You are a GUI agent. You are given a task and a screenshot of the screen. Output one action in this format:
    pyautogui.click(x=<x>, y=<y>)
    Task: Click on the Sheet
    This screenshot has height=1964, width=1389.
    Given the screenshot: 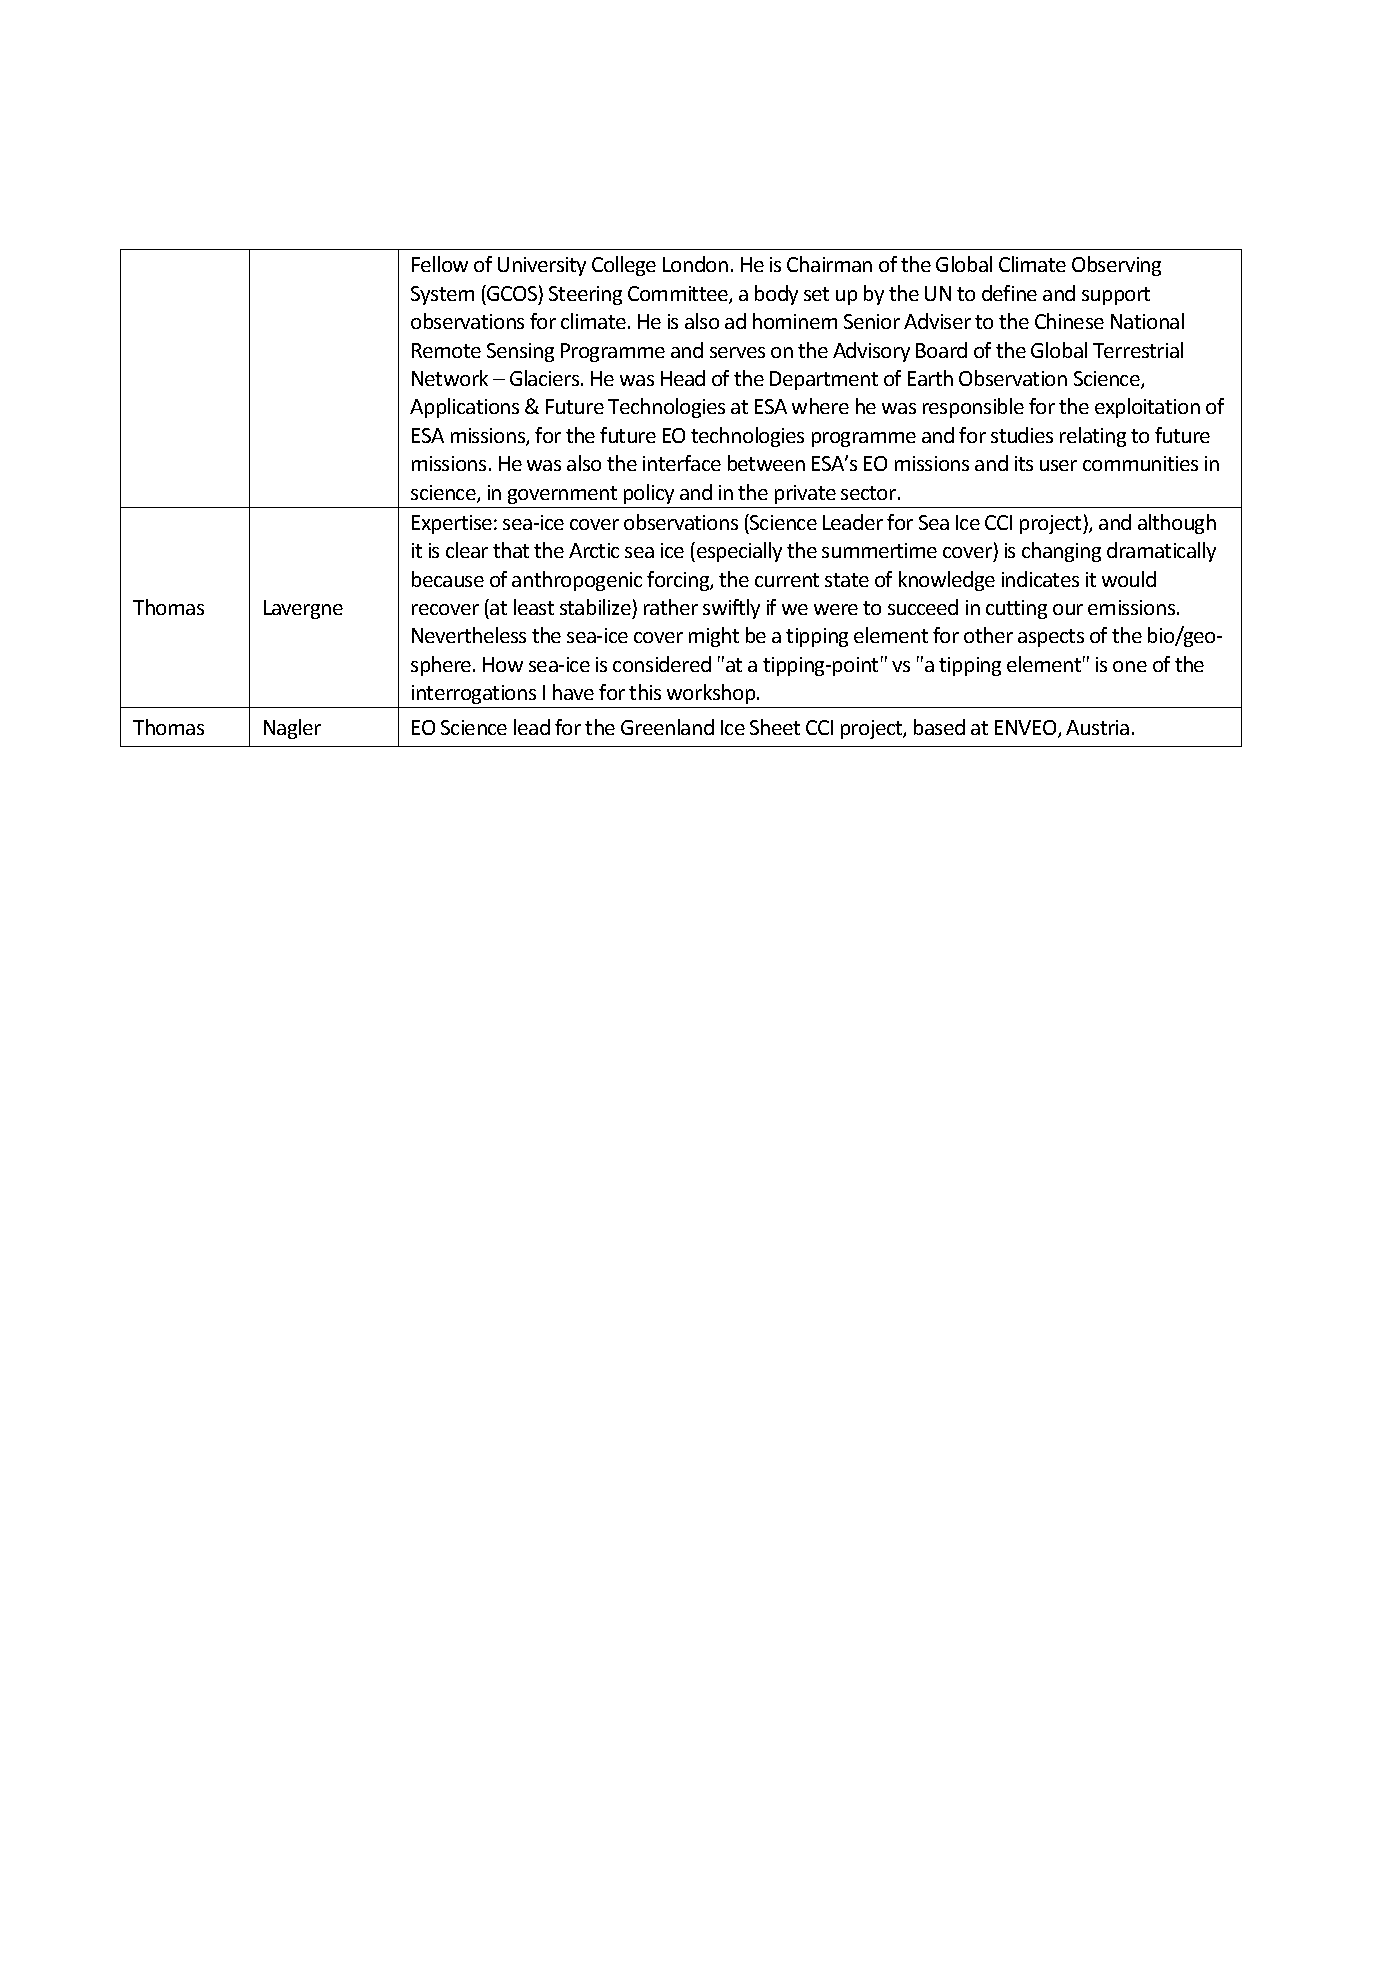 What is the action you would take?
    pyautogui.click(x=775, y=727)
